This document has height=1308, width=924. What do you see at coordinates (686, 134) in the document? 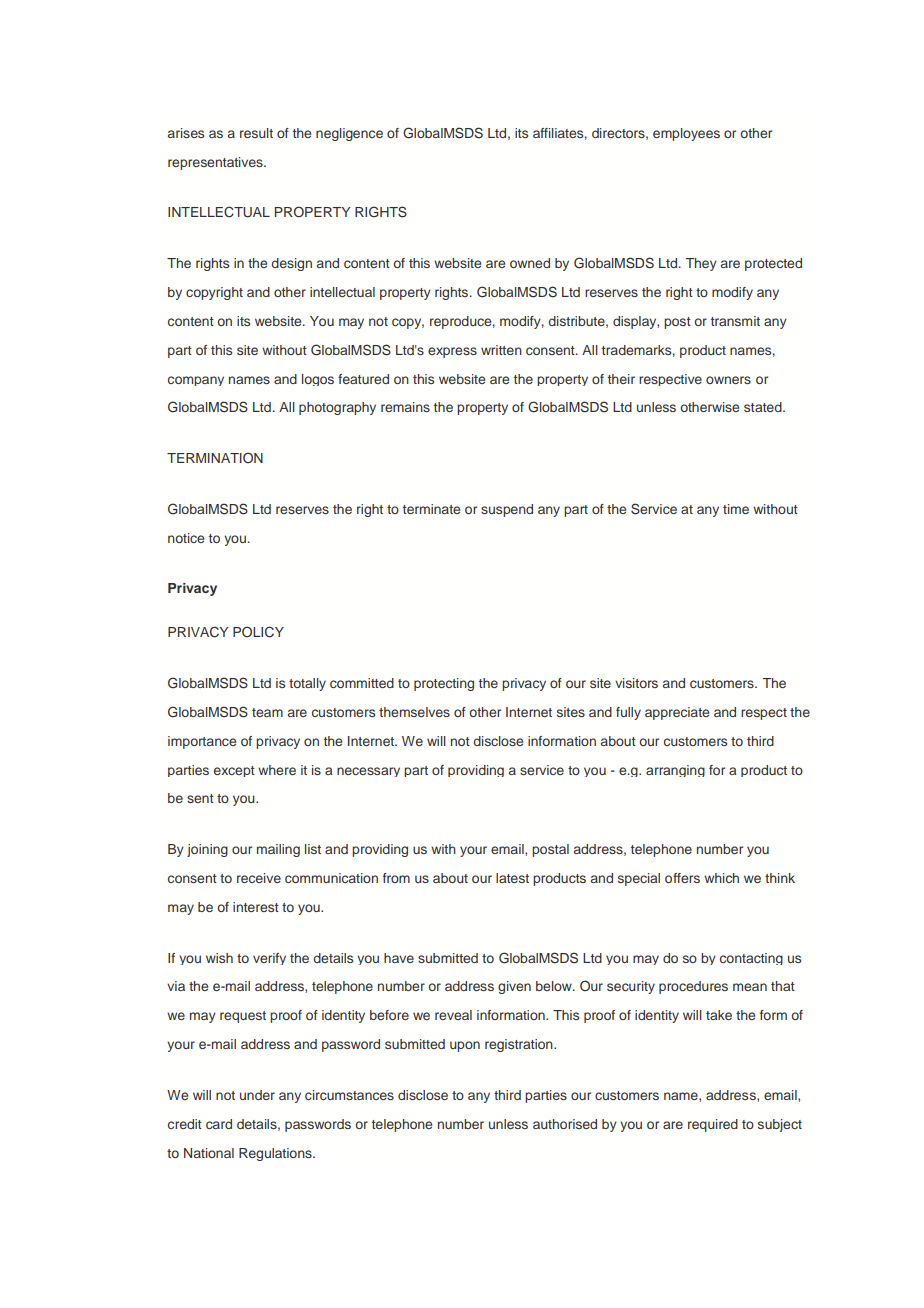
I see `employees` at bounding box center [686, 134].
